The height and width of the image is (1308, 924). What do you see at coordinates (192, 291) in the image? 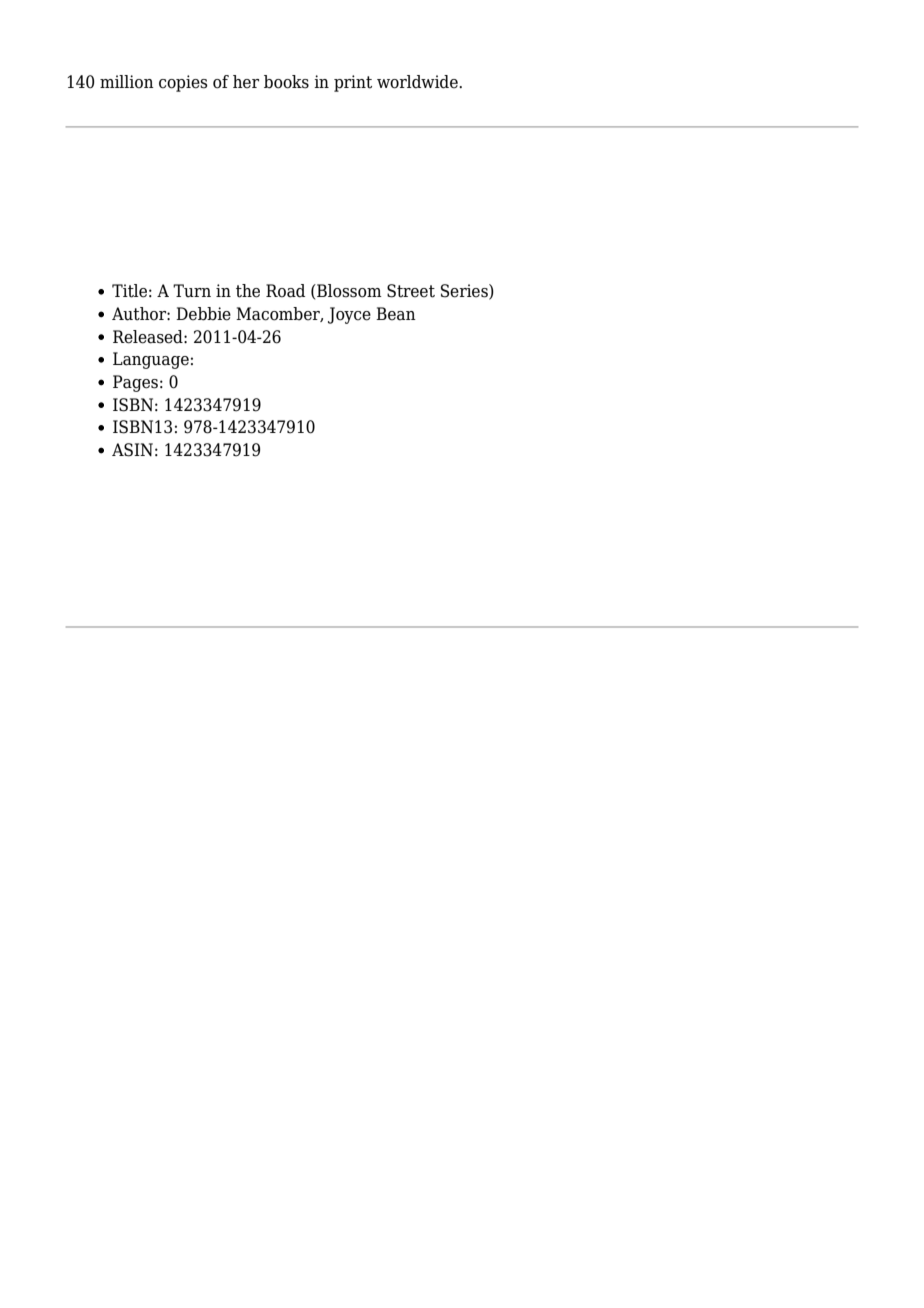
I see `Turn` at bounding box center [192, 291].
